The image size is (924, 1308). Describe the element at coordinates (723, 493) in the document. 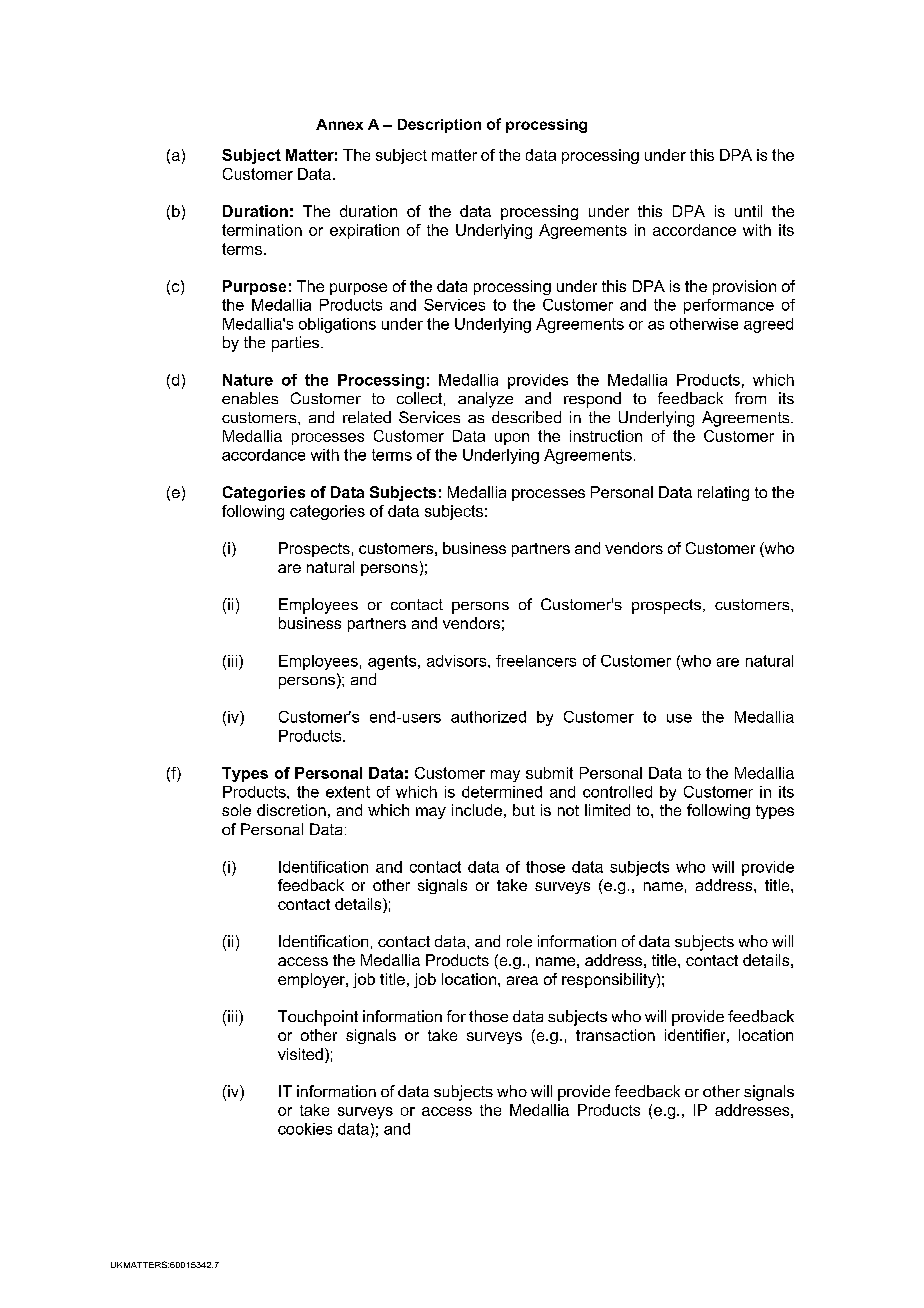

I see `relating` at that location.
